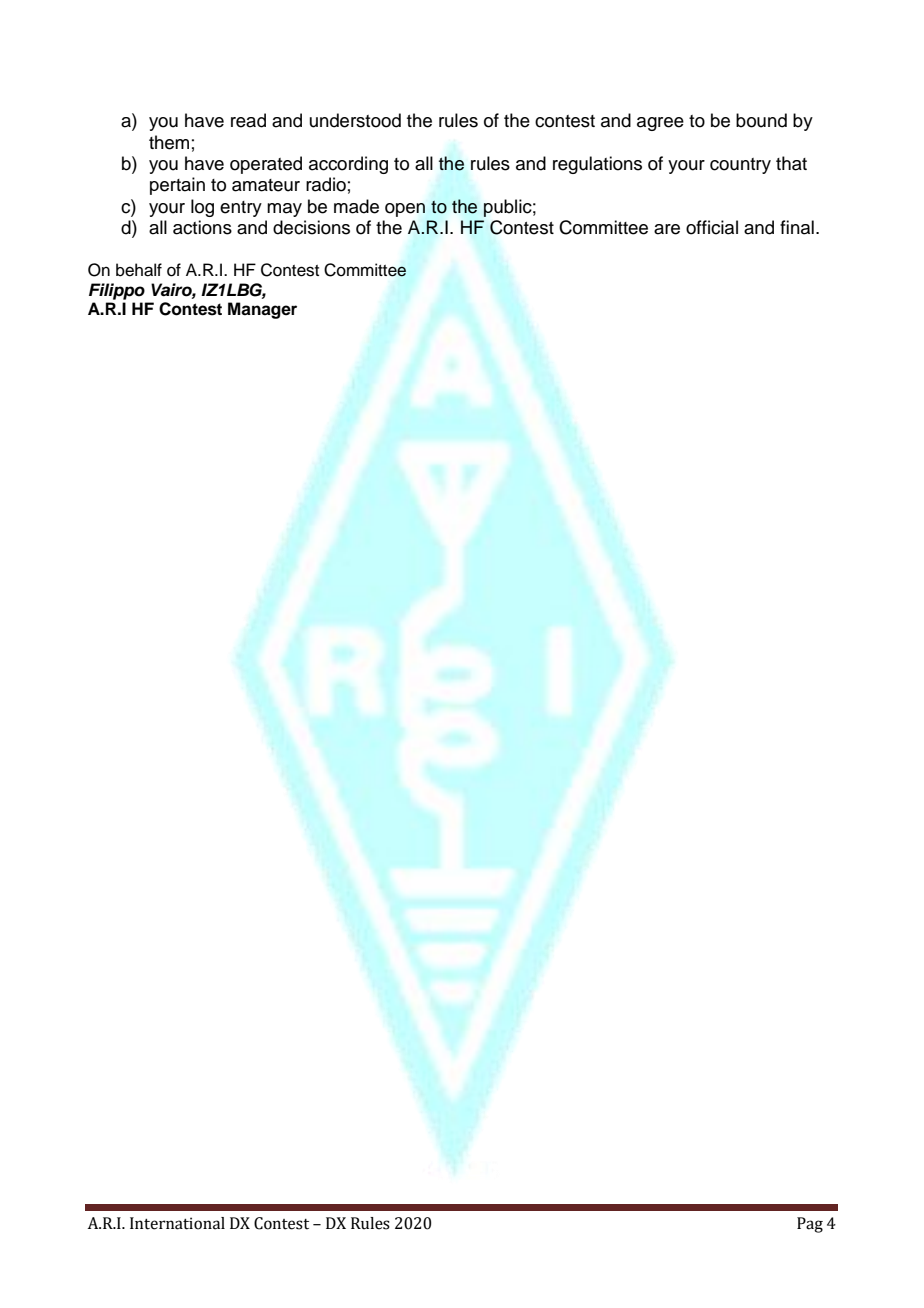 Image resolution: width=924 pixels, height=1308 pixels. Describe the element at coordinates (740, 166) in the page. I see `country` at that location.
